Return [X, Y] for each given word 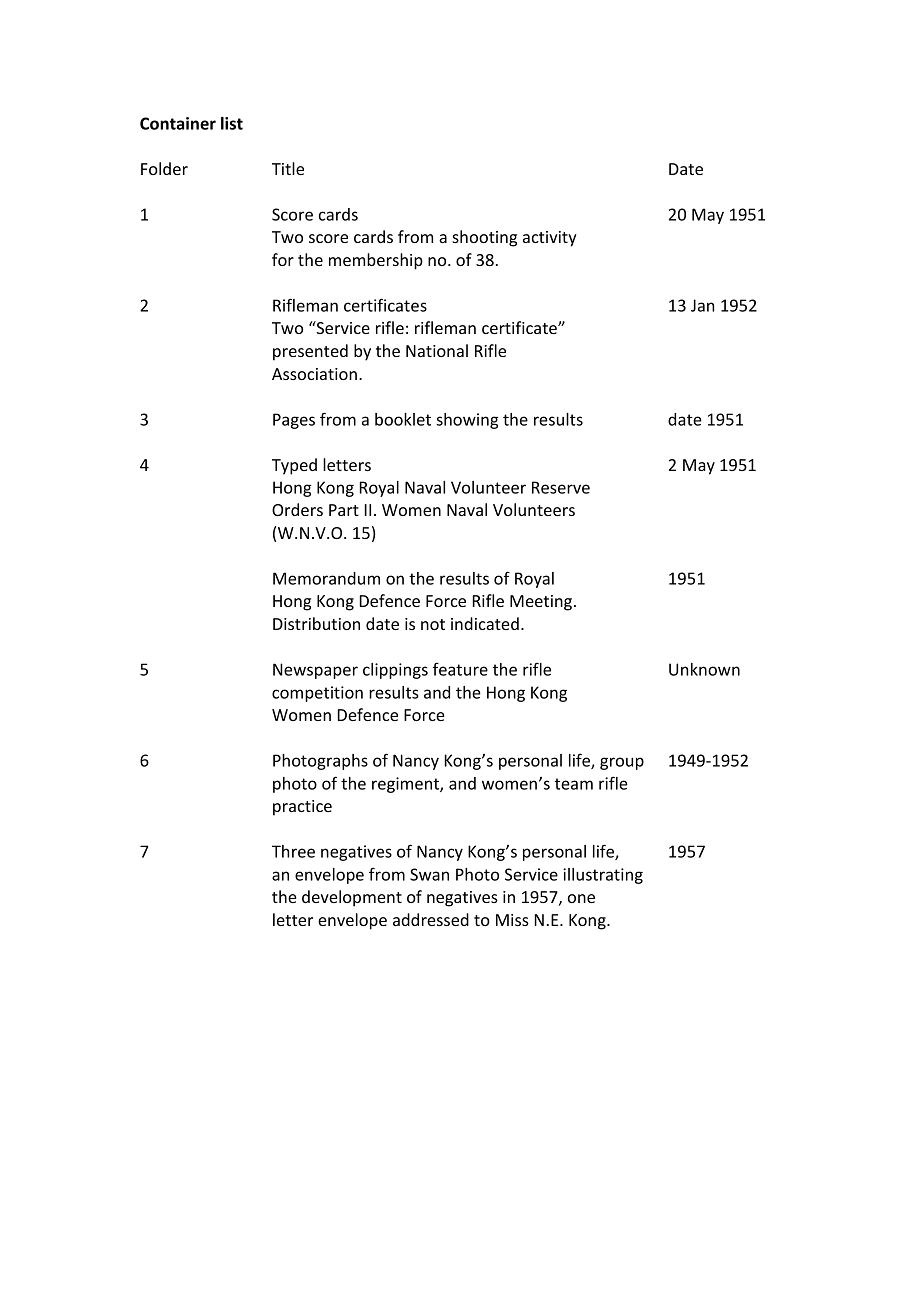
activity [550, 239]
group [622, 763]
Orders [297, 509]
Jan [702, 305]
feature [460, 669]
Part [344, 510]
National [437, 350]
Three [293, 851]
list [232, 123]
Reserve [561, 487]
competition [317, 694]
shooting [484, 238]
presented [310, 352]
